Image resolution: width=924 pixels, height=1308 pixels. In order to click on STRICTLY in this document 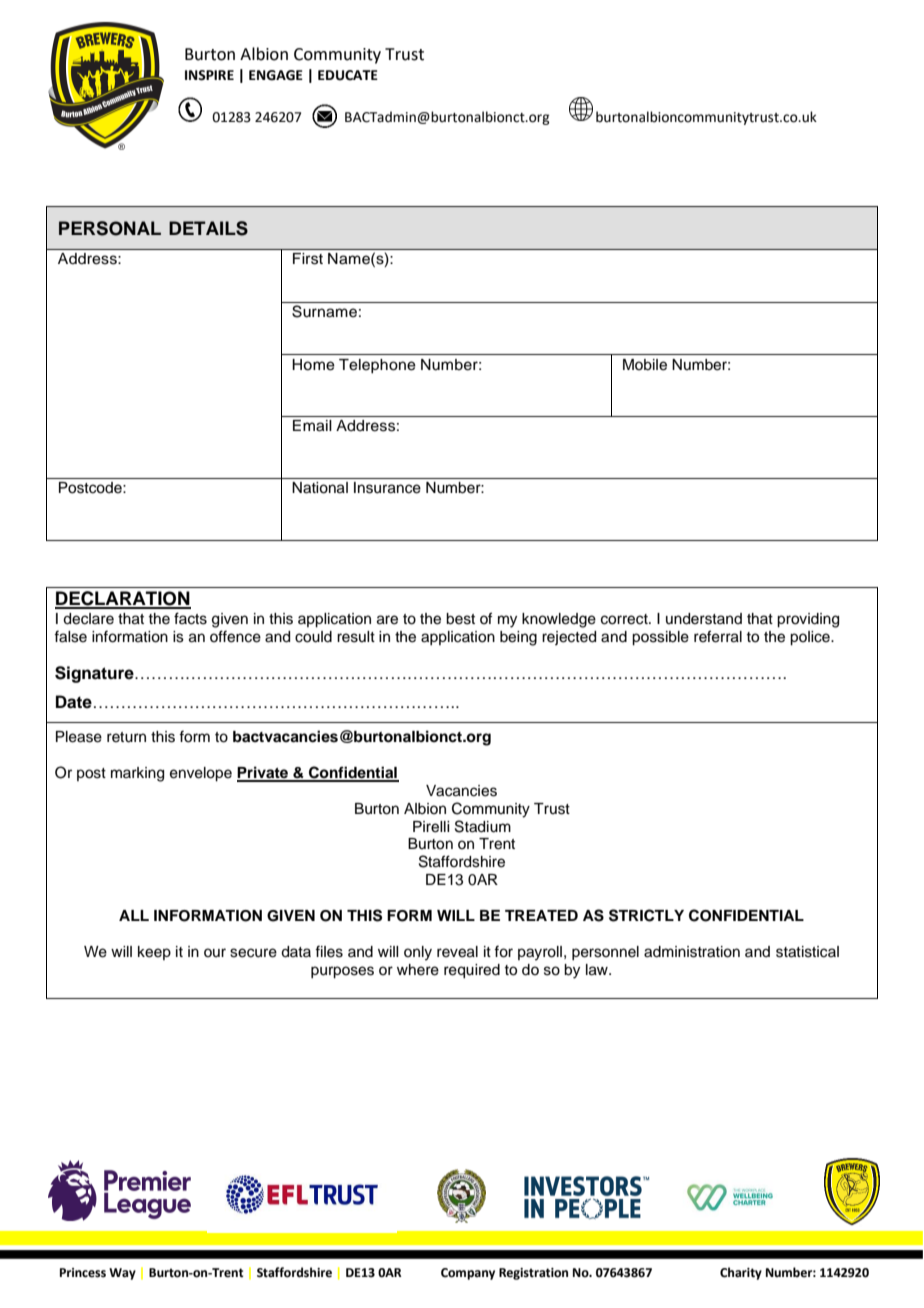, I will do `click(646, 915)`.
